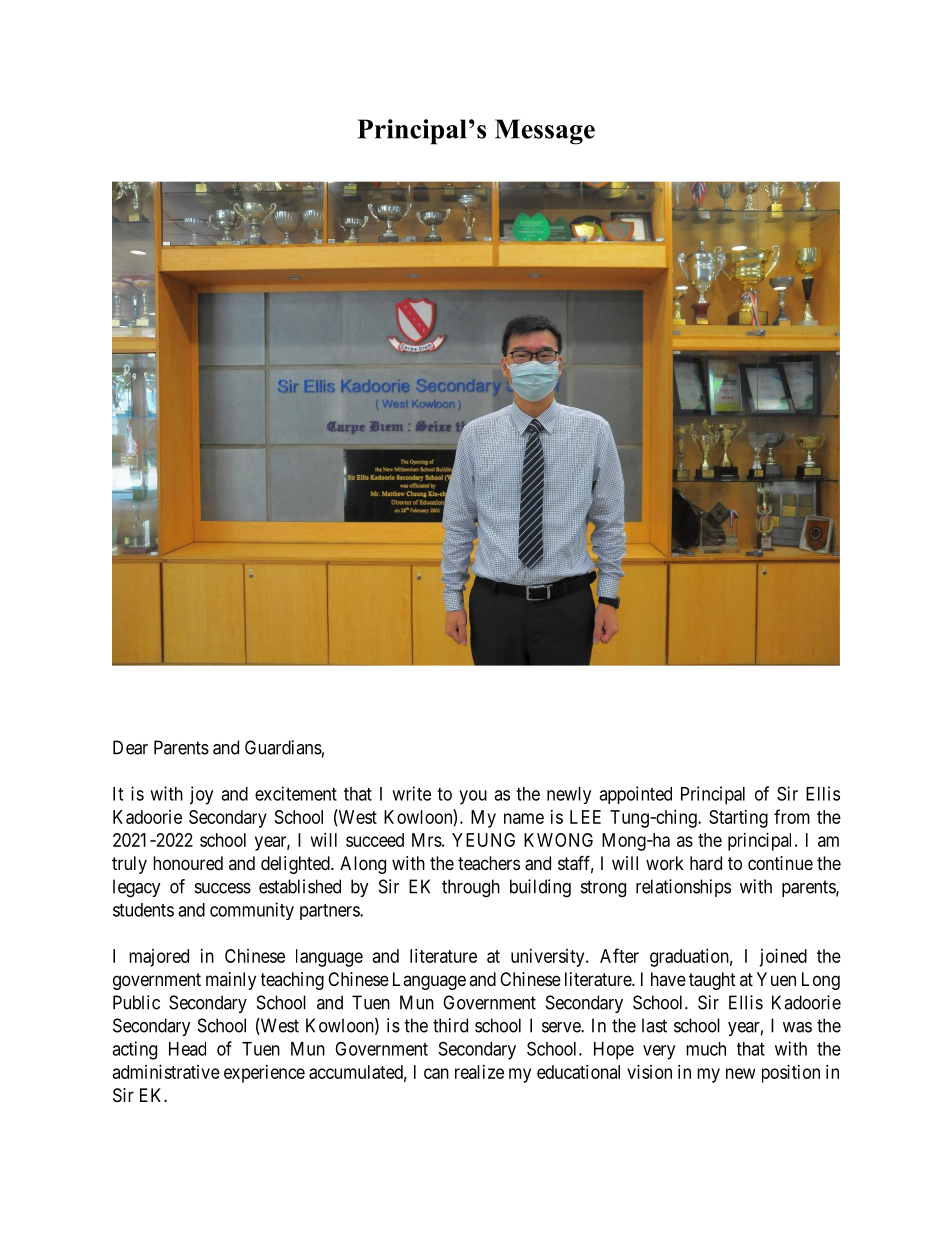  I want to click on hard, so click(706, 863).
